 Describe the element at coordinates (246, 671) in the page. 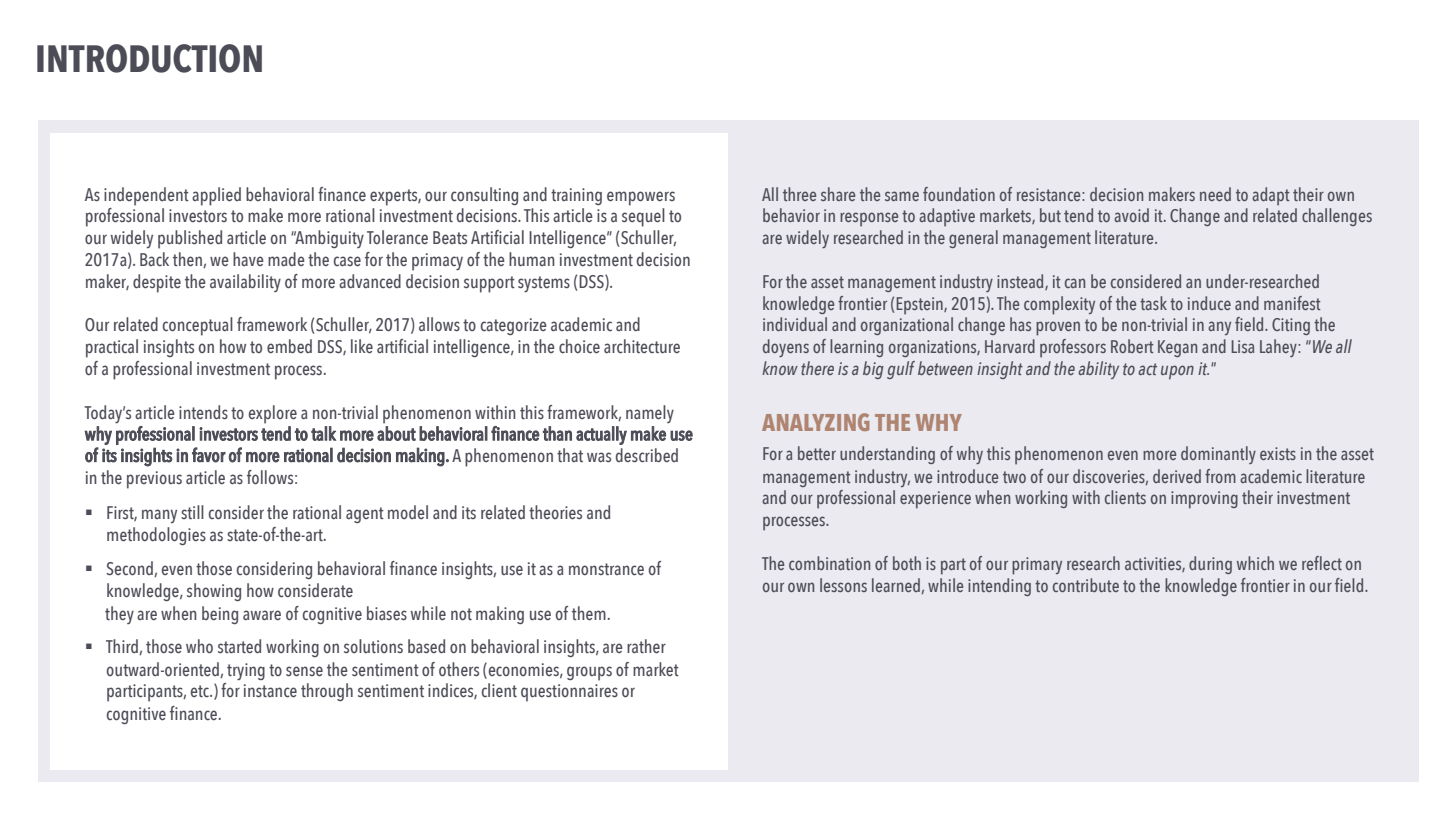

I see `trying` at that location.
